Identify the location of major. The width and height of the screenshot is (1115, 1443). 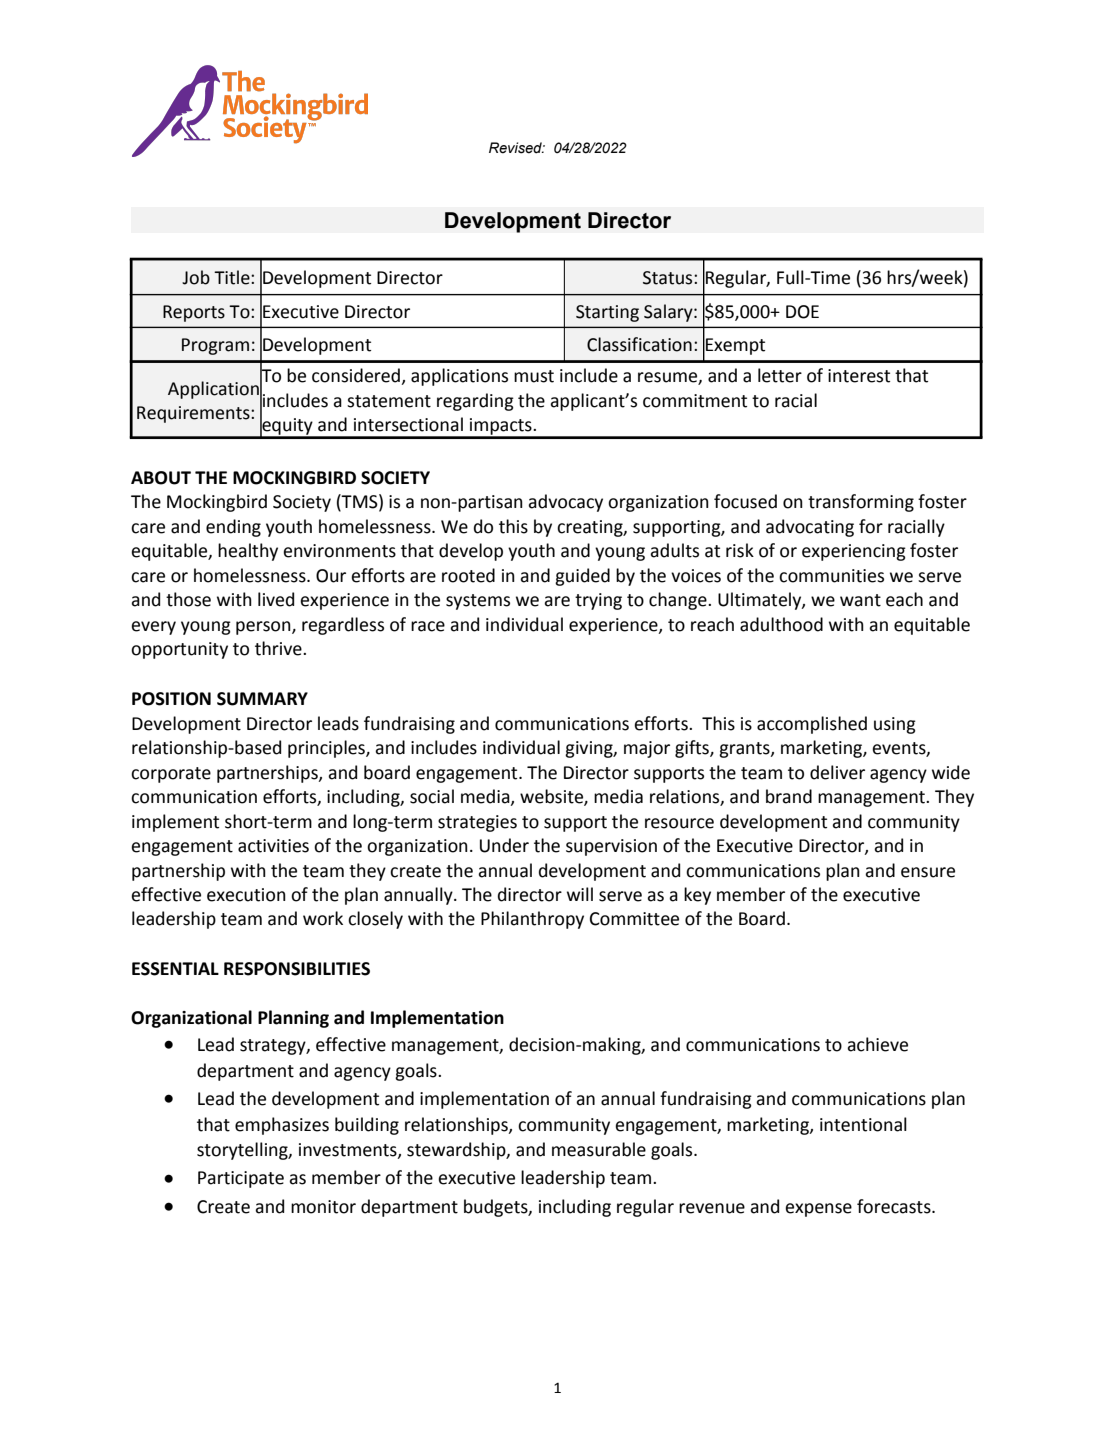
(647, 749).
